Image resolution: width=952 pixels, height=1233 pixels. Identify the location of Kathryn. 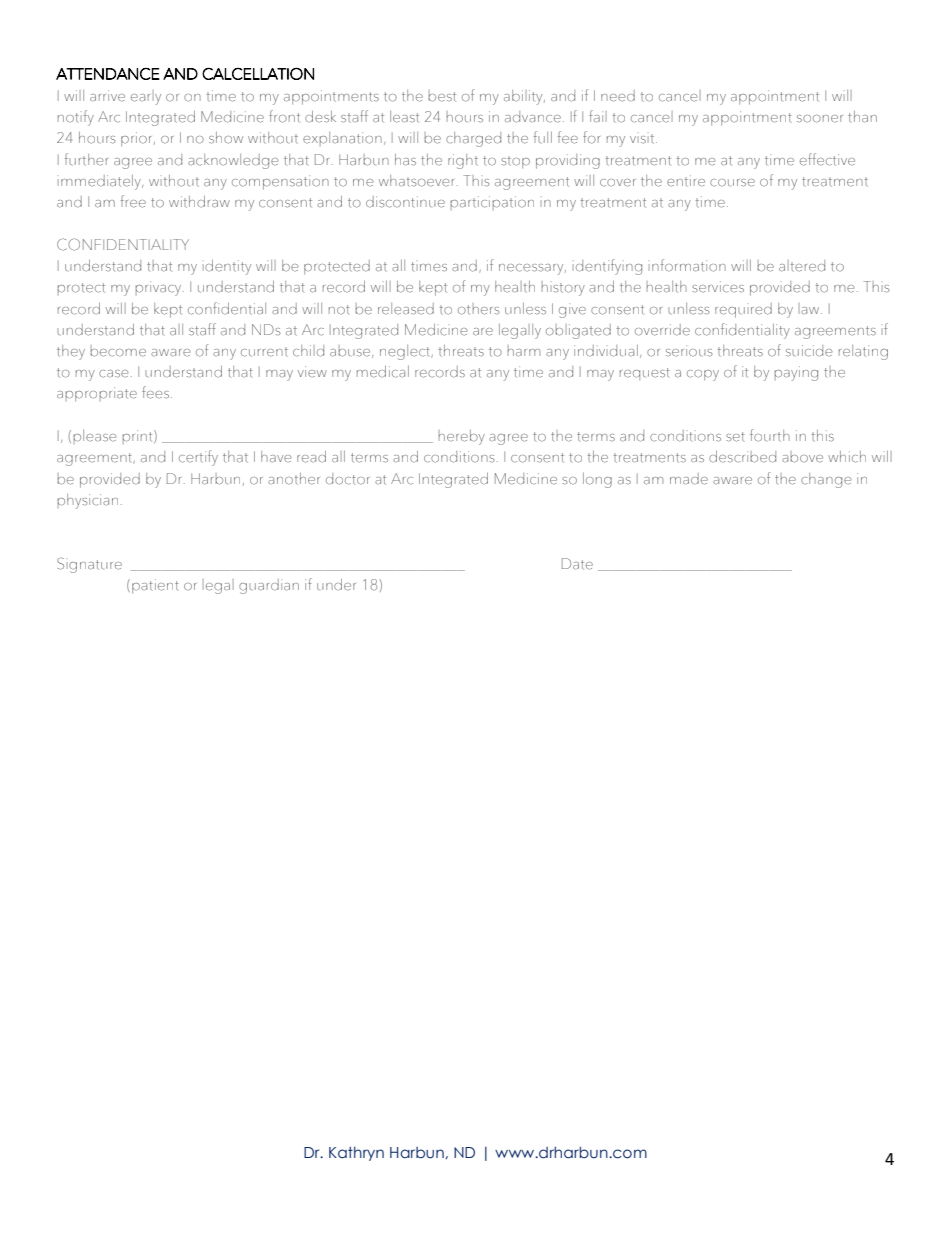
(356, 1154).
